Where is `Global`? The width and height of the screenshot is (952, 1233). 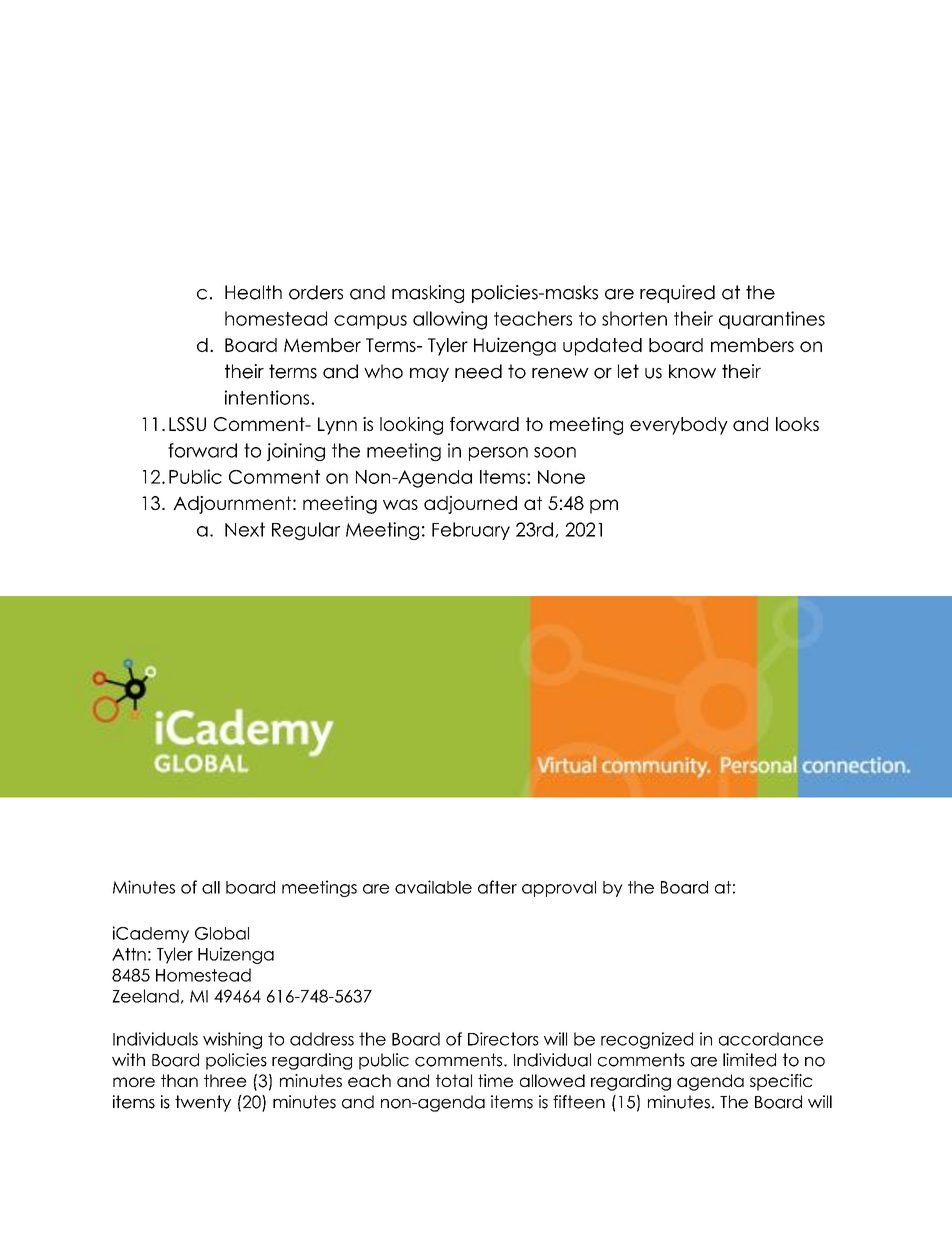
Global is located at coordinates (222, 933).
